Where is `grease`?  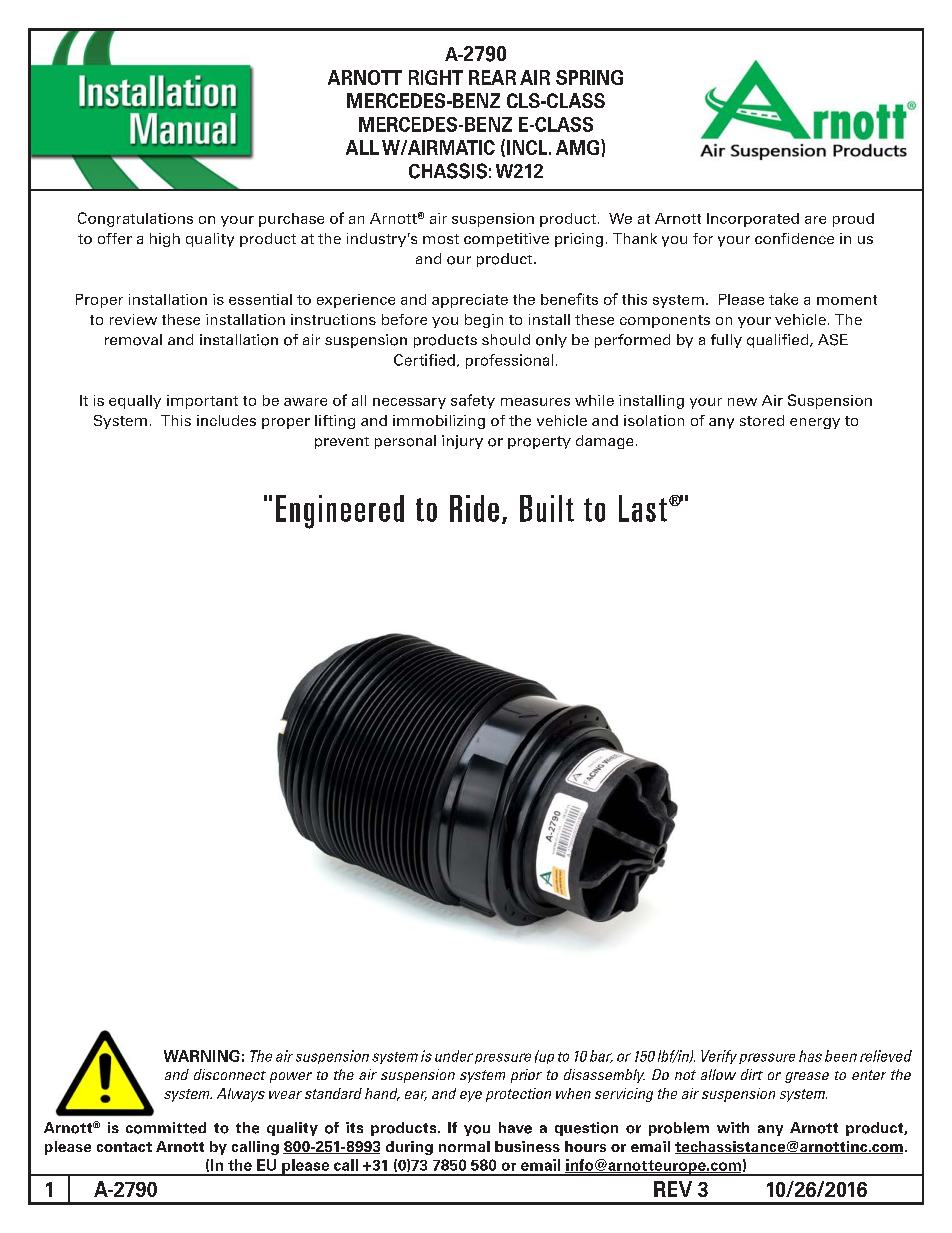 grease is located at coordinates (807, 1077).
